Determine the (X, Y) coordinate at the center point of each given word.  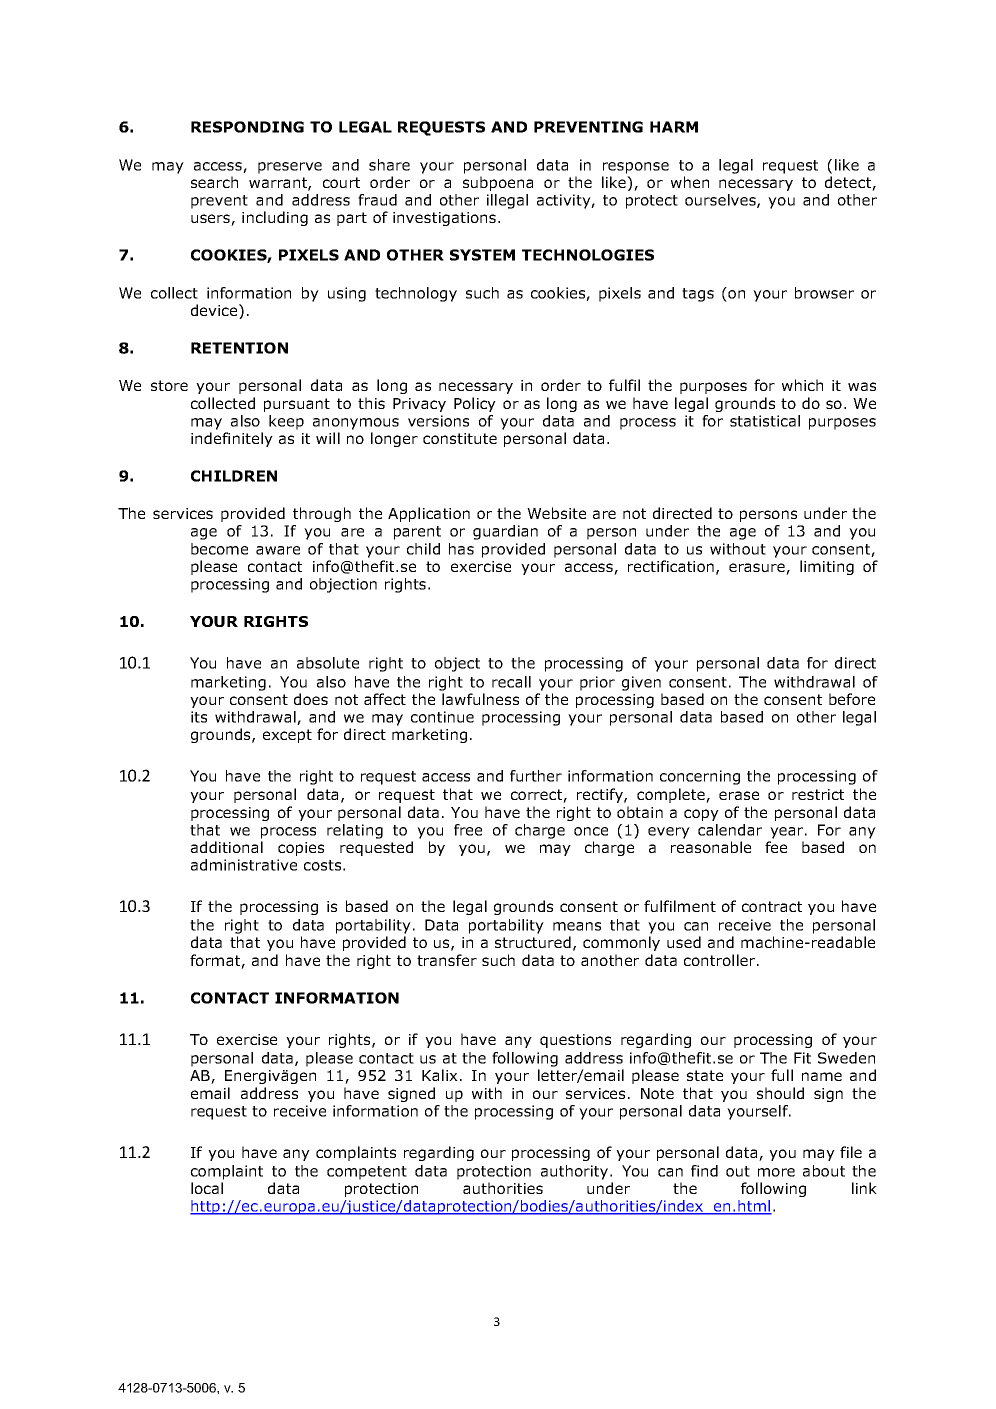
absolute (328, 663)
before (852, 699)
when (690, 182)
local (207, 1188)
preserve (290, 168)
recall (511, 682)
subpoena (498, 183)
